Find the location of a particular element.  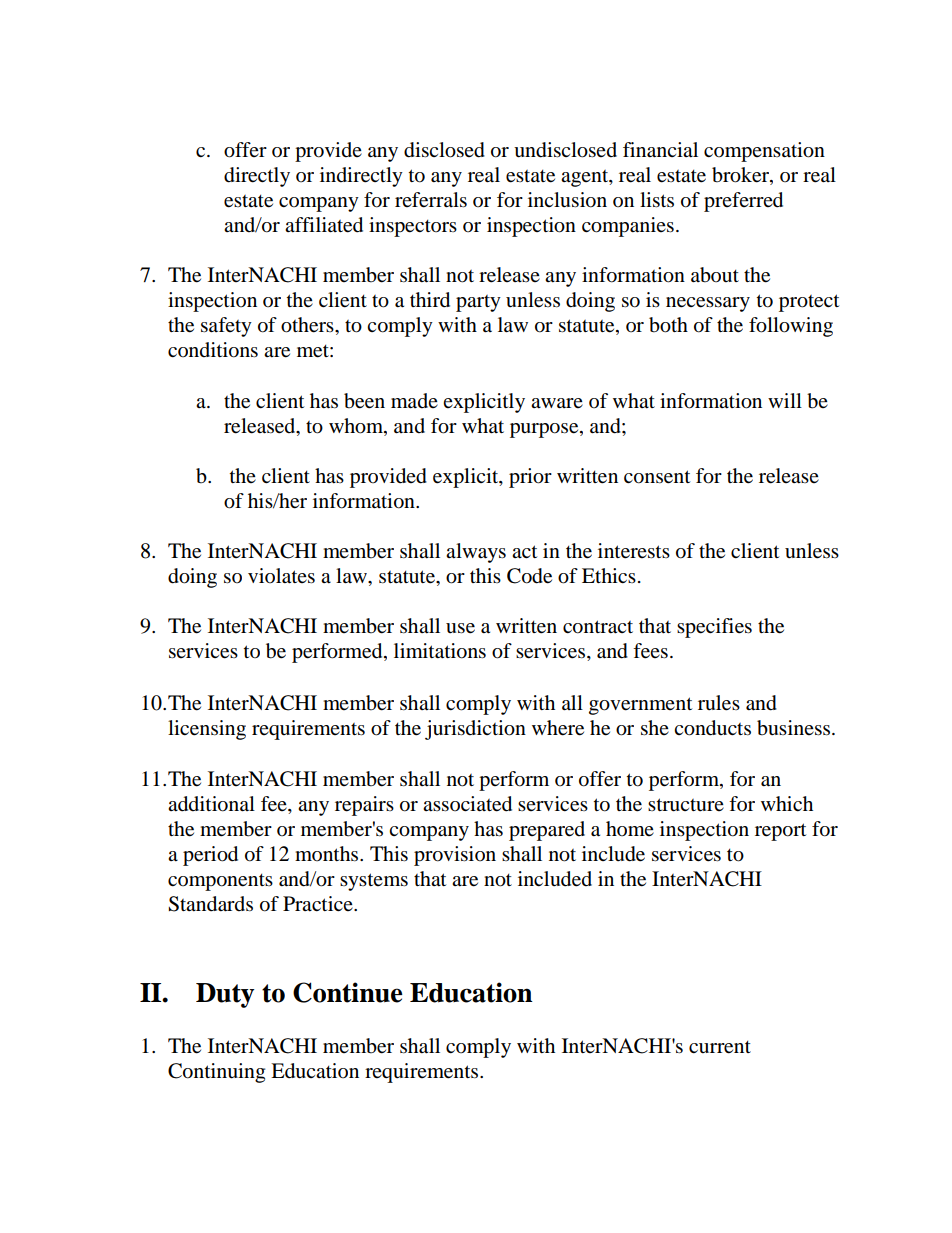

affiliated is located at coordinates (324, 225).
